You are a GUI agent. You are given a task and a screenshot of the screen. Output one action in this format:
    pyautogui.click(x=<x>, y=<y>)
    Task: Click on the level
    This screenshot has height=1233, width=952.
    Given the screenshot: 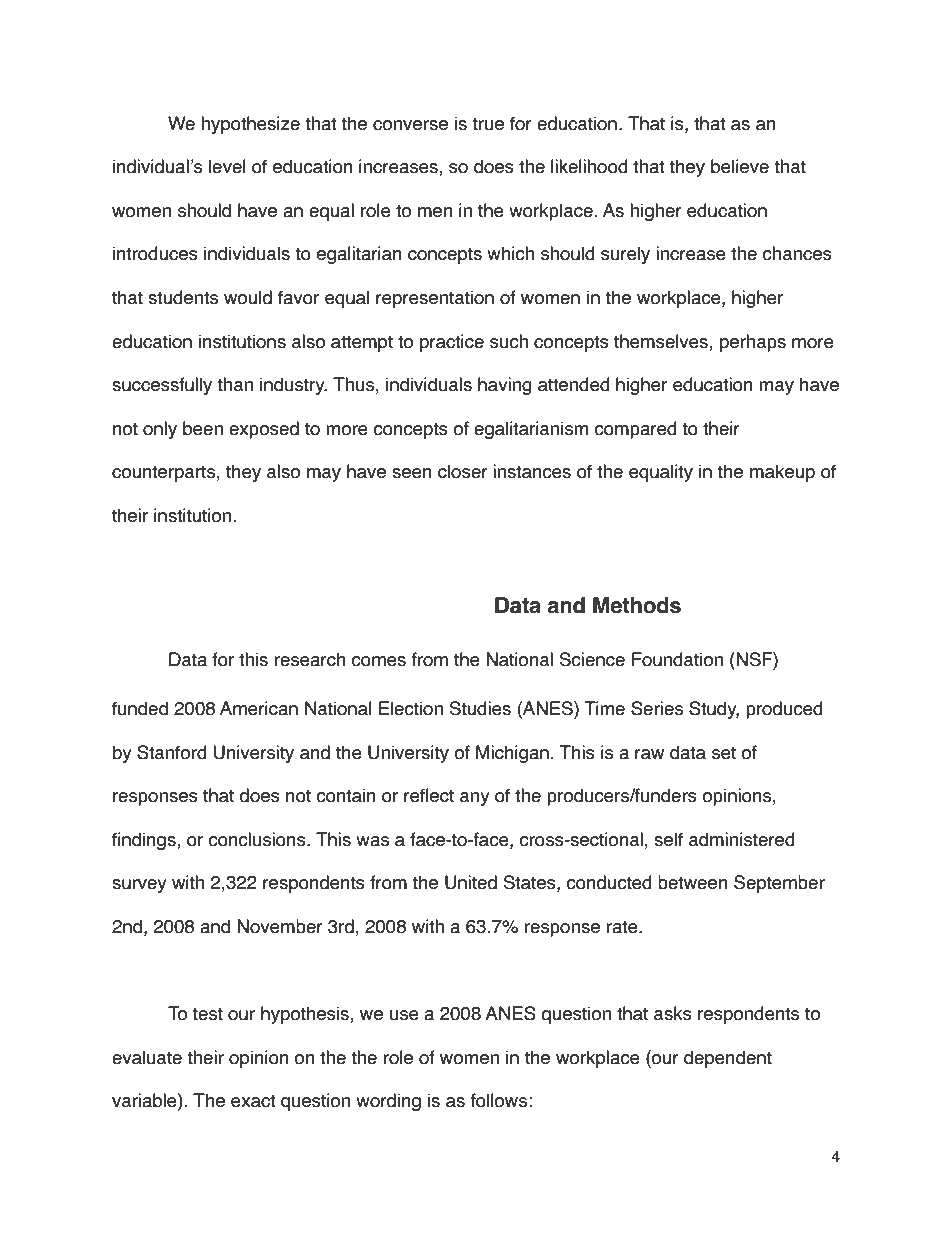 What is the action you would take?
    pyautogui.click(x=227, y=166)
